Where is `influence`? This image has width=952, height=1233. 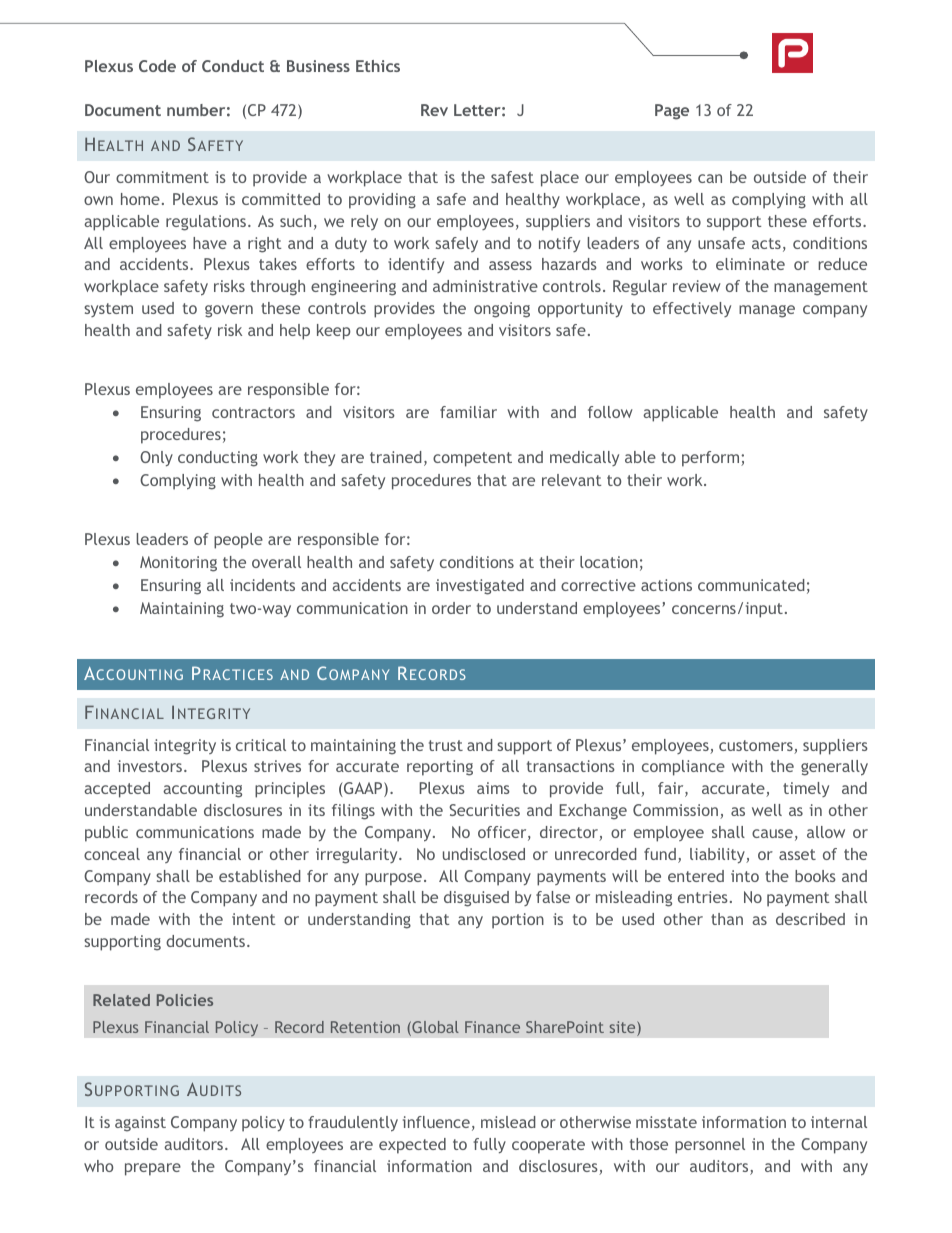 influence is located at coordinates (436, 1122).
